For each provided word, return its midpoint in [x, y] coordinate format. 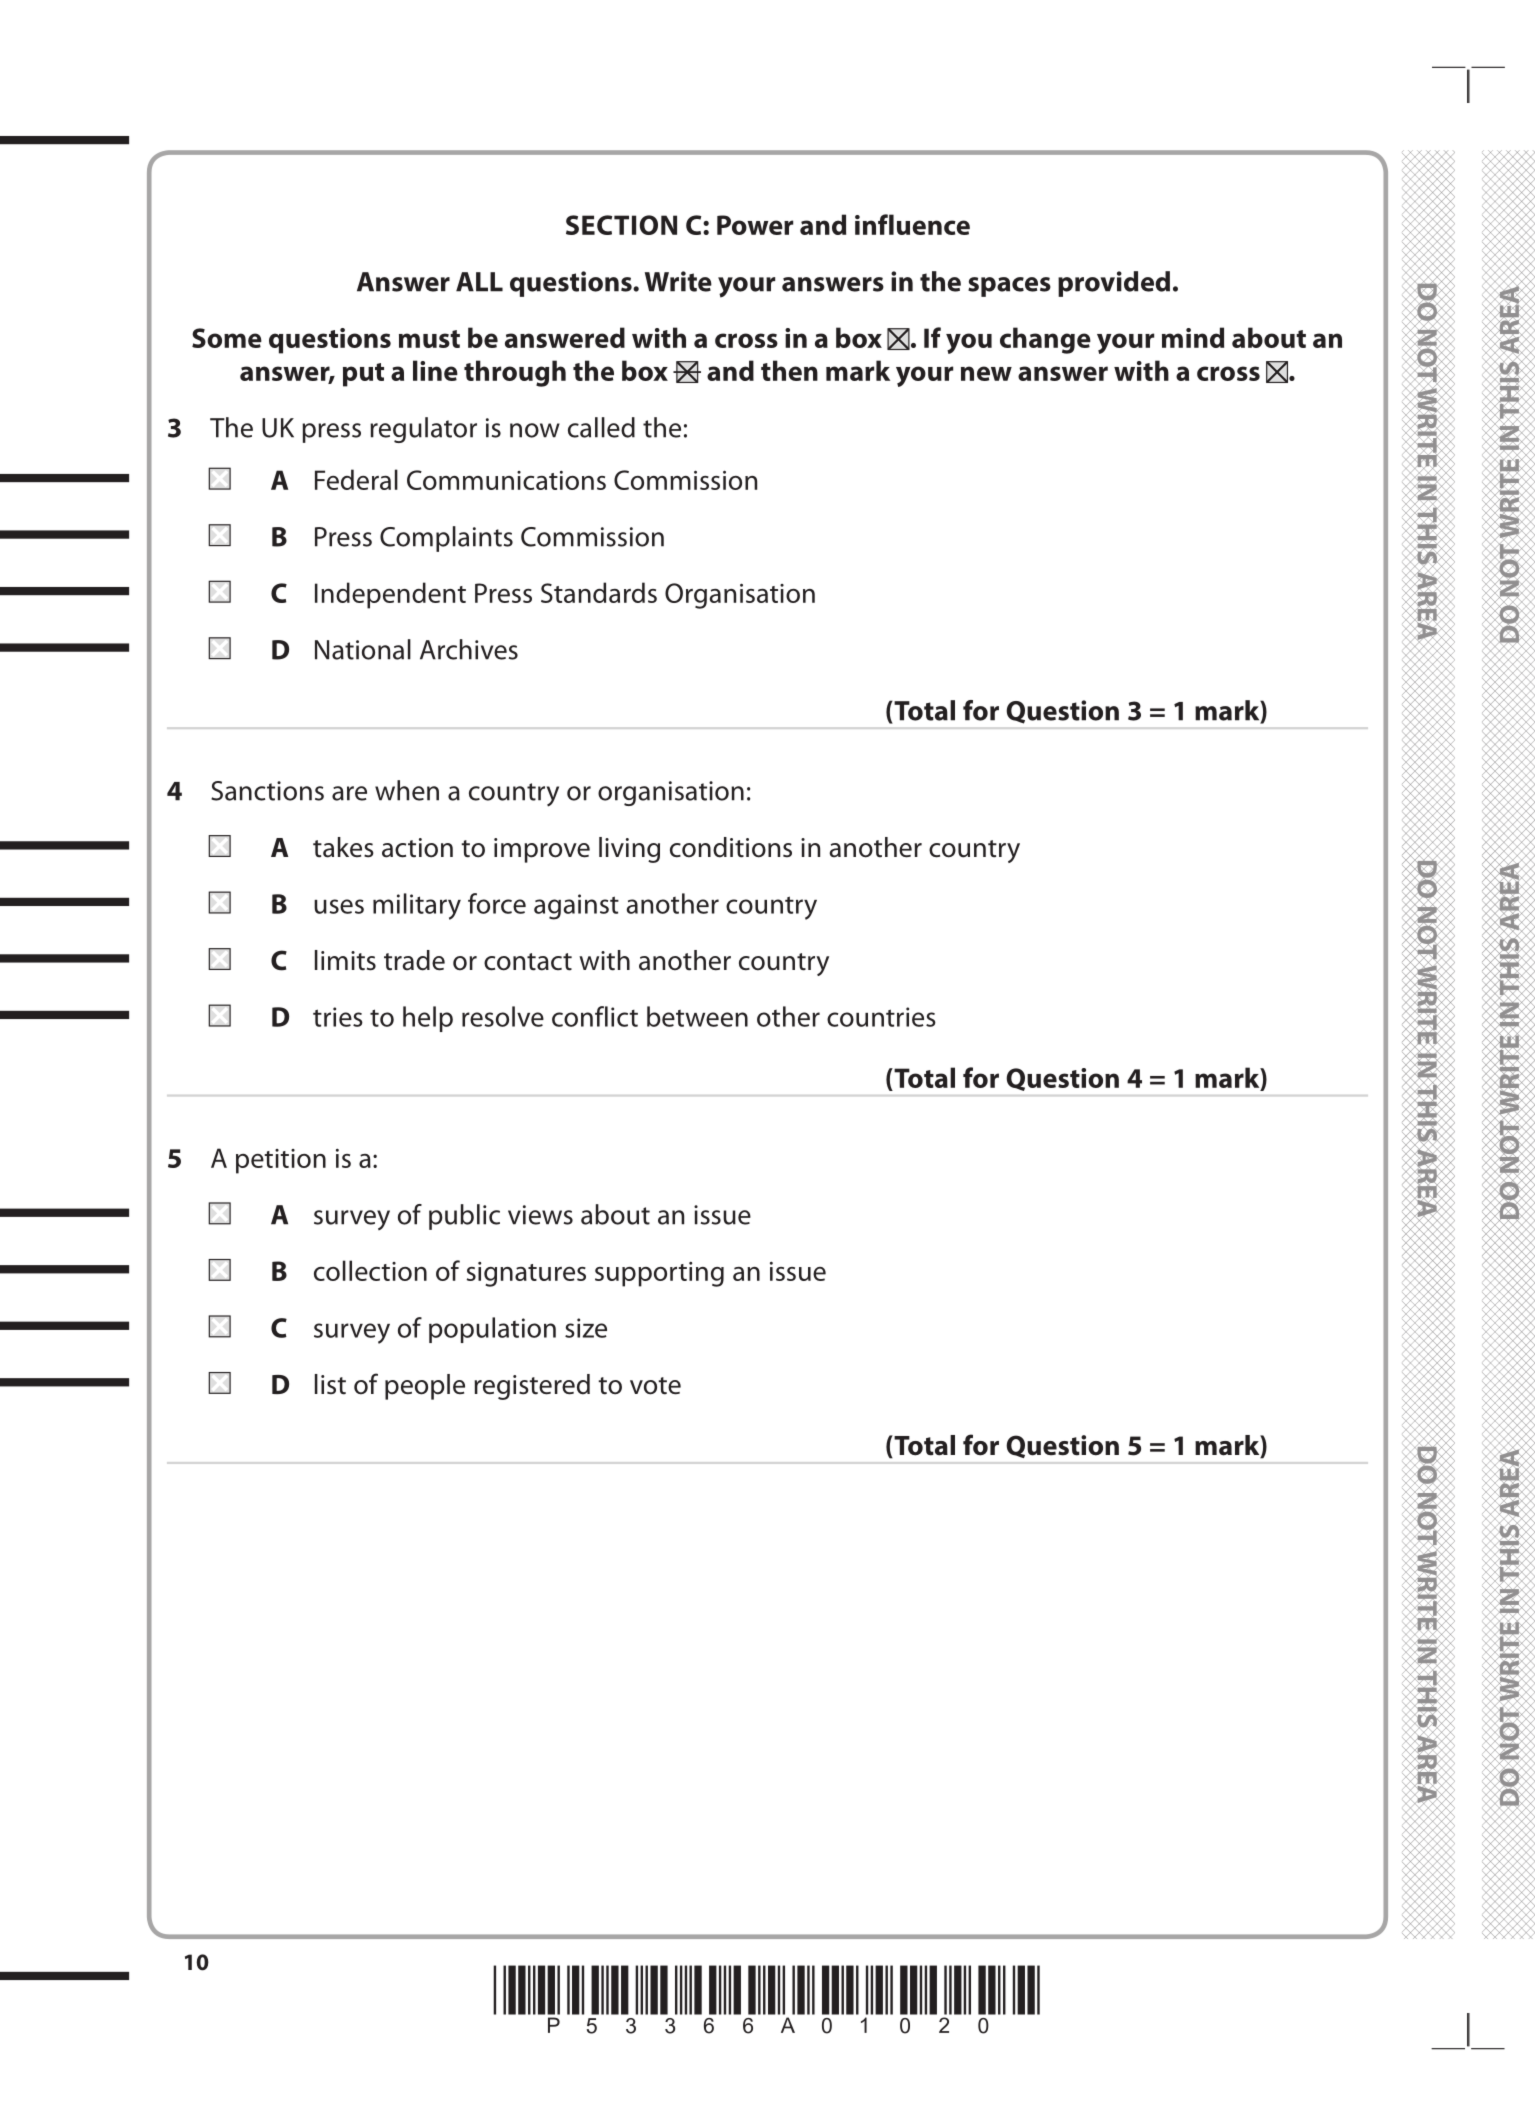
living [629, 850]
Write [678, 281]
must [429, 339]
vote [655, 1386]
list [330, 1384]
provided [1114, 284]
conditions [731, 847]
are [349, 793]
